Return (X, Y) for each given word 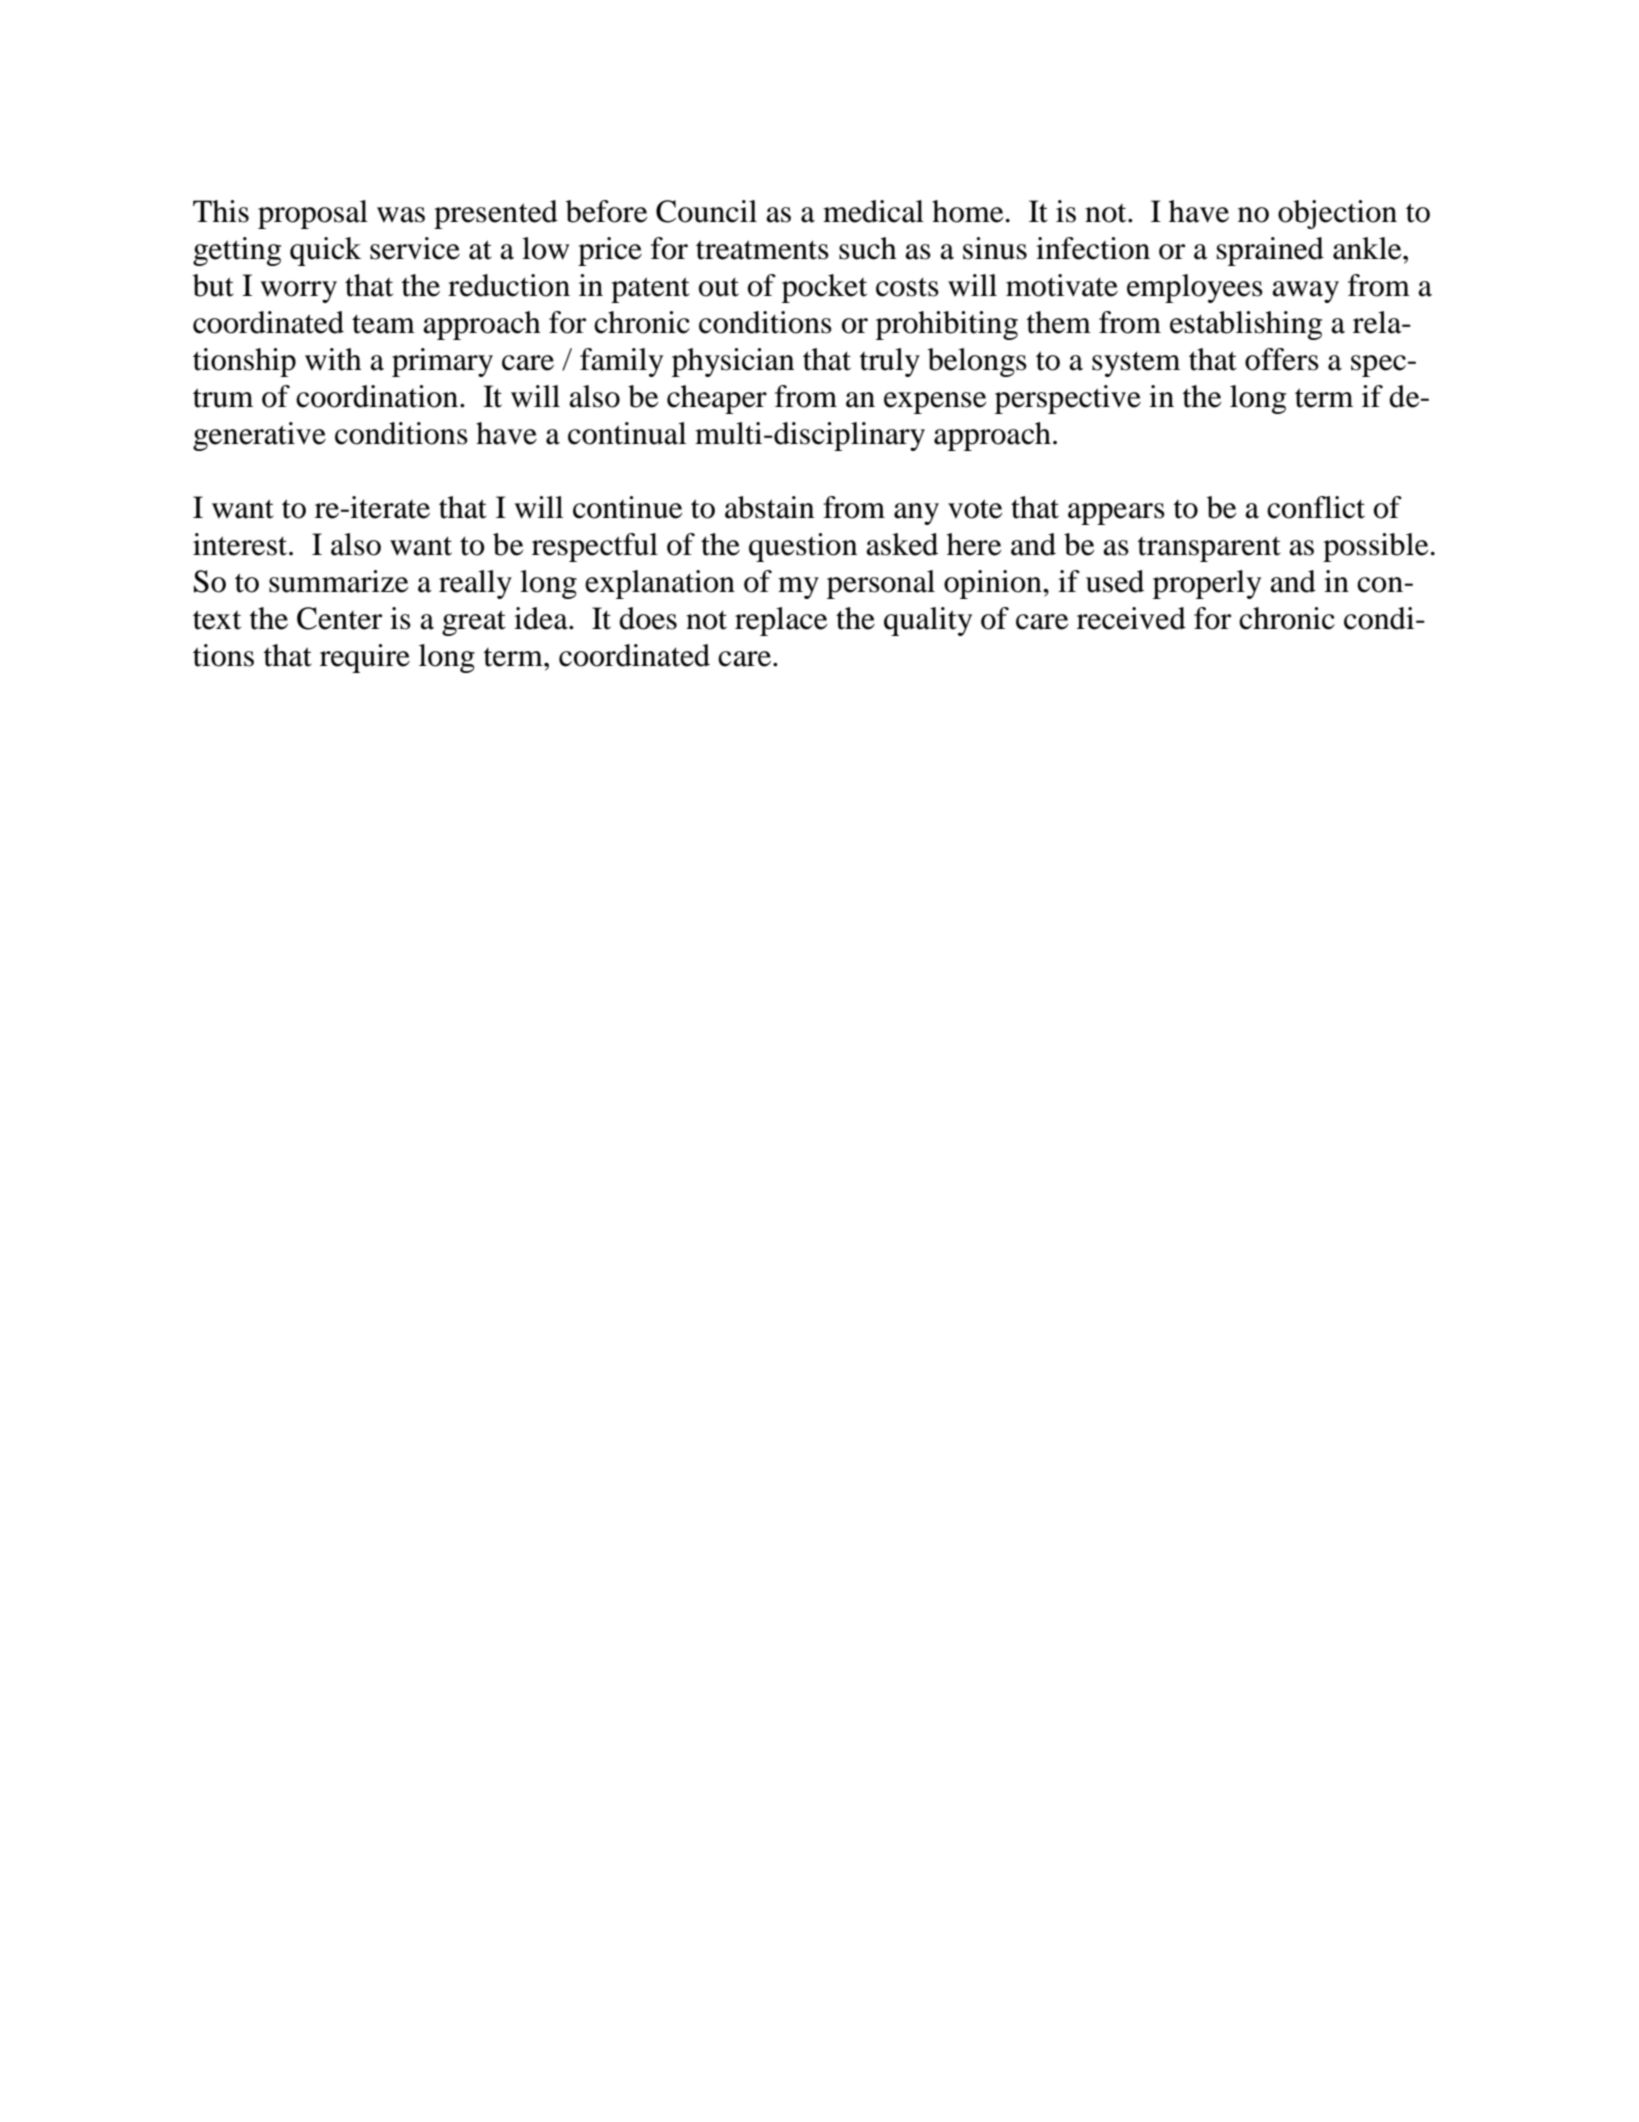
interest (241, 544)
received (1131, 618)
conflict (1316, 507)
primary (442, 362)
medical (873, 211)
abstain (769, 507)
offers (1282, 359)
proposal (313, 214)
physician (733, 362)
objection (1337, 214)
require (365, 658)
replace (781, 621)
